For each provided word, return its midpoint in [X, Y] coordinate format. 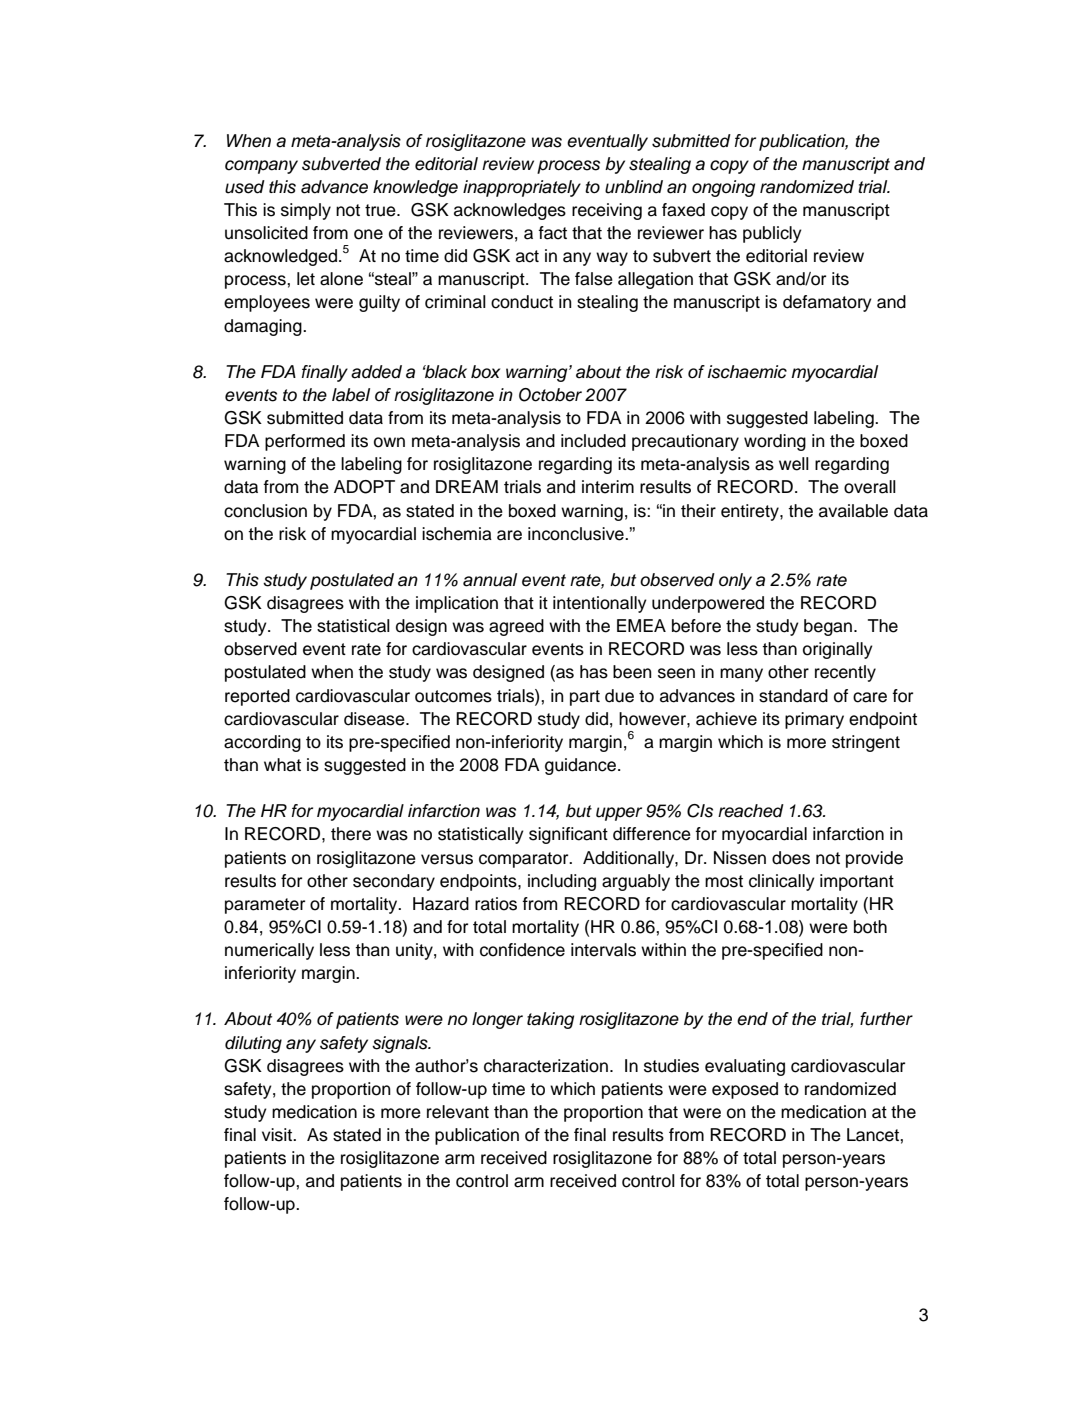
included [593, 441]
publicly [772, 234]
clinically [782, 882]
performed [305, 442]
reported [257, 697]
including [562, 882]
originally [838, 650]
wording [775, 442]
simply [306, 211]
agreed [516, 627]
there [351, 834]
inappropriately [522, 188]
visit [278, 1135]
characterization [546, 1066]
